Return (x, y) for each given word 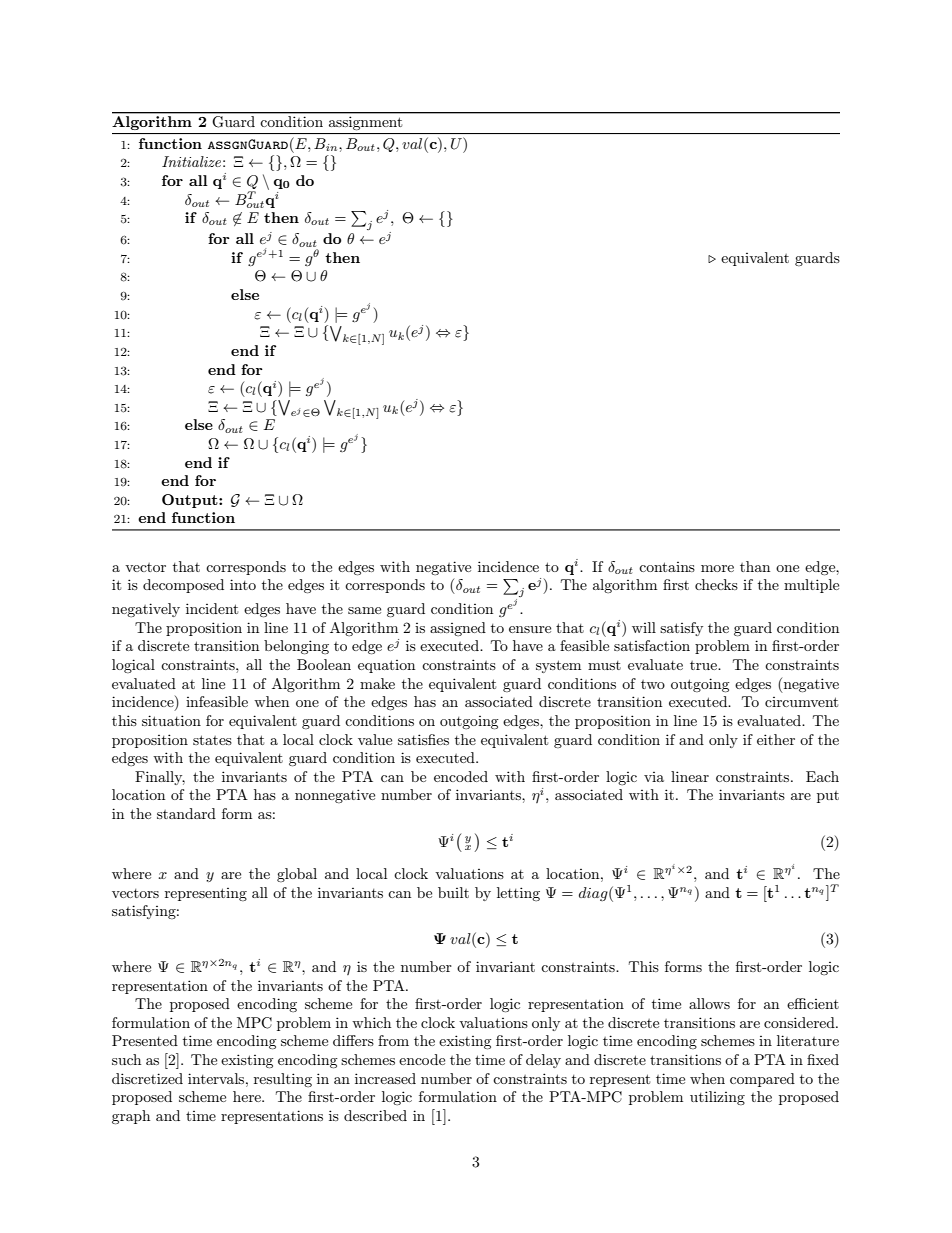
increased (385, 1078)
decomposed (183, 586)
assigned (458, 629)
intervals (217, 1078)
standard (186, 813)
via (654, 777)
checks (716, 584)
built (453, 892)
